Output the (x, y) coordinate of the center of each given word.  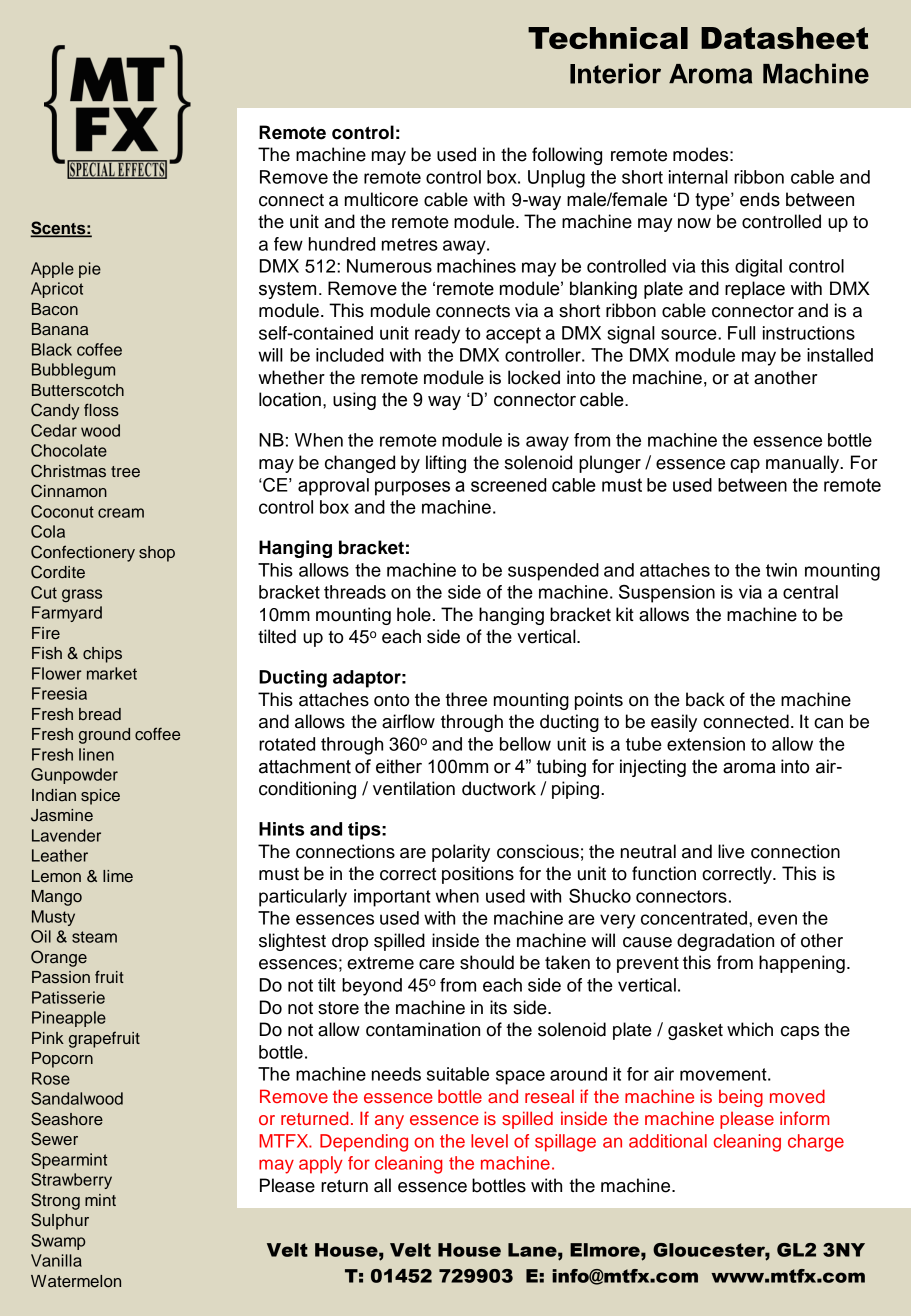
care (437, 964)
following (567, 156)
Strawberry (71, 1181)
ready (437, 335)
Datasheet (784, 38)
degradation (725, 942)
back (705, 699)
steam (94, 937)
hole (414, 614)
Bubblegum (73, 371)
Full (741, 333)
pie (90, 270)
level (489, 1141)
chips (102, 655)
